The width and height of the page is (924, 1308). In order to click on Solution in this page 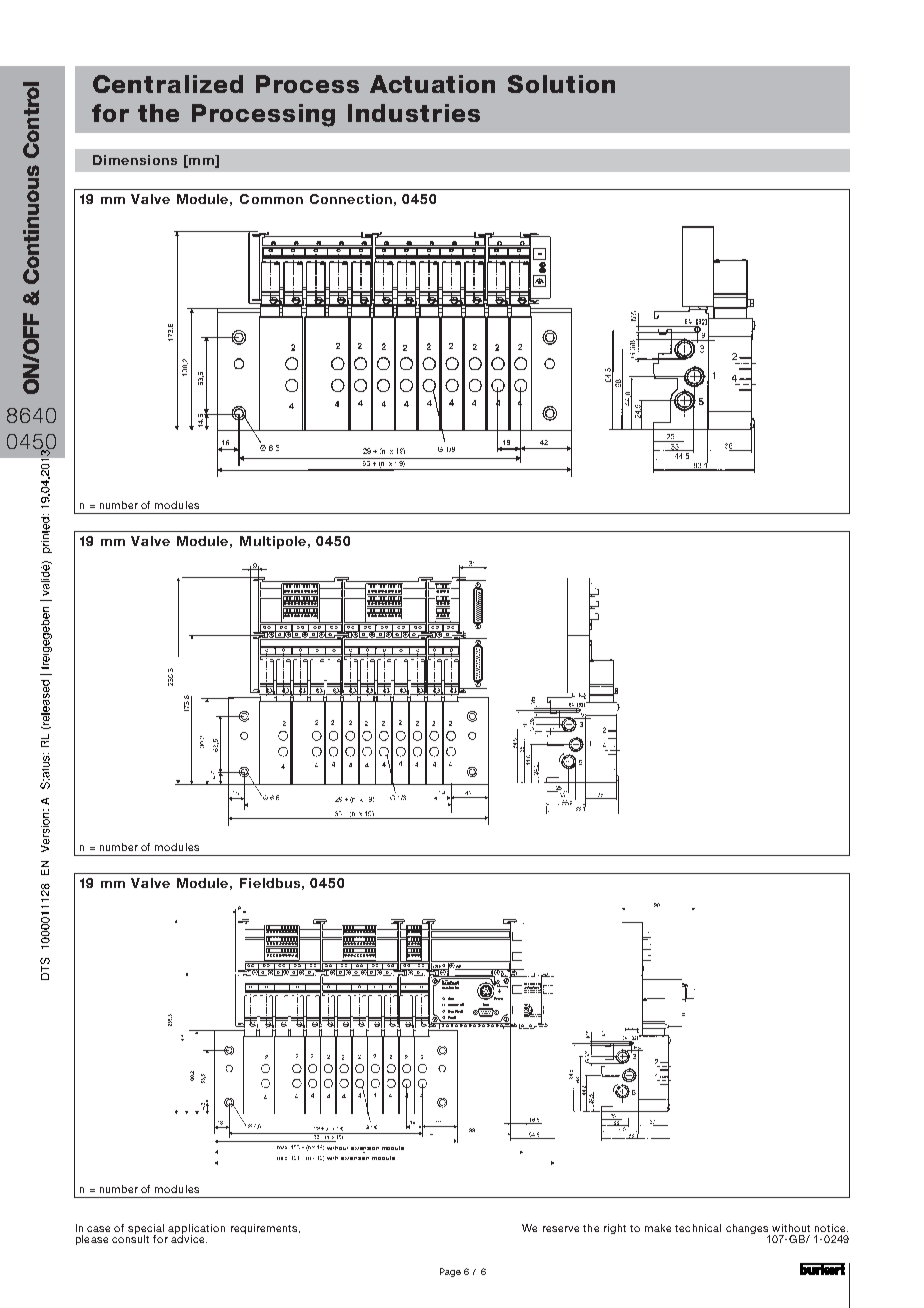, I will do `click(561, 84)`.
